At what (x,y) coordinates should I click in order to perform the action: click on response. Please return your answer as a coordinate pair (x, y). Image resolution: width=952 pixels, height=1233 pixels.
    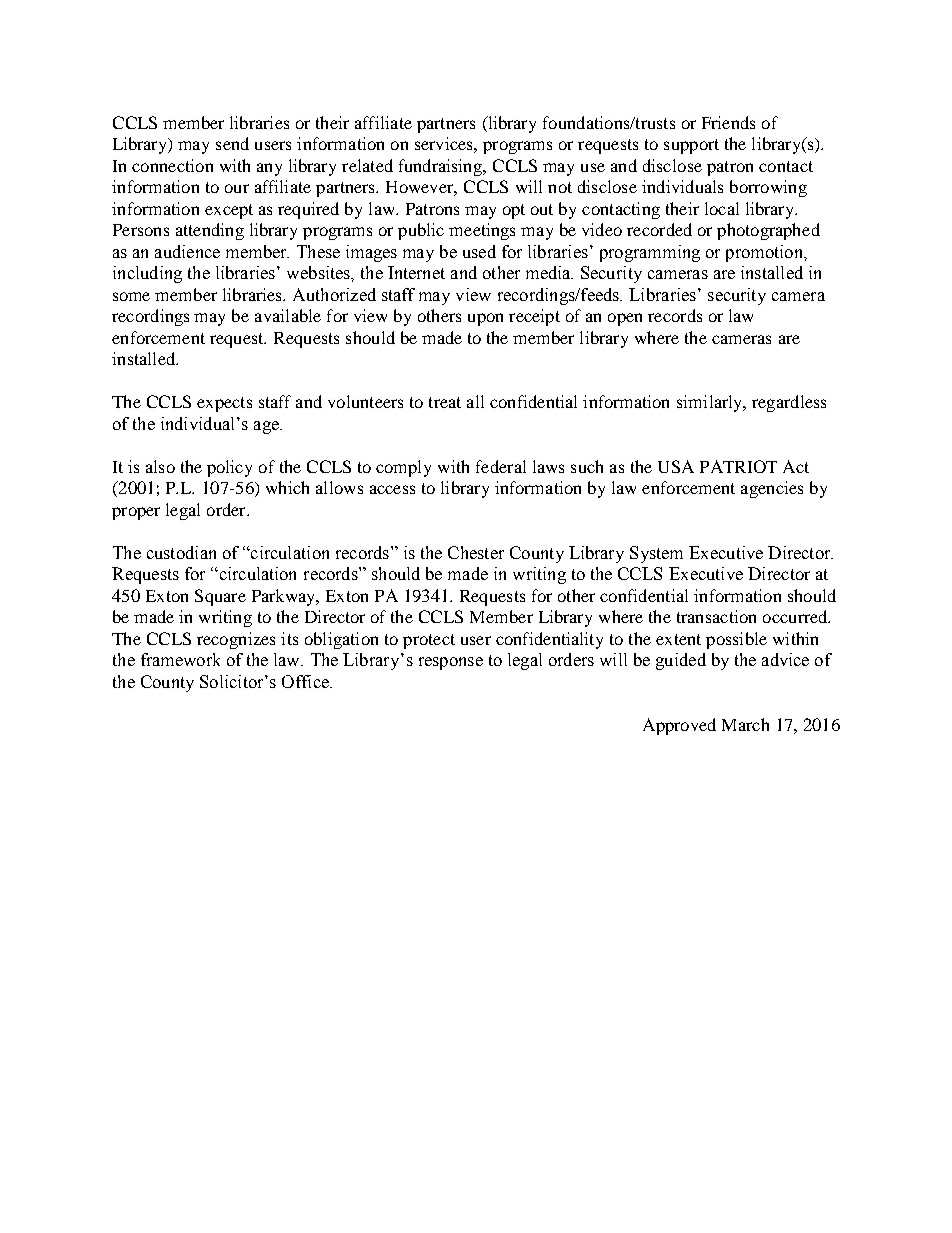
    Looking at the image, I should click on (451, 663).
